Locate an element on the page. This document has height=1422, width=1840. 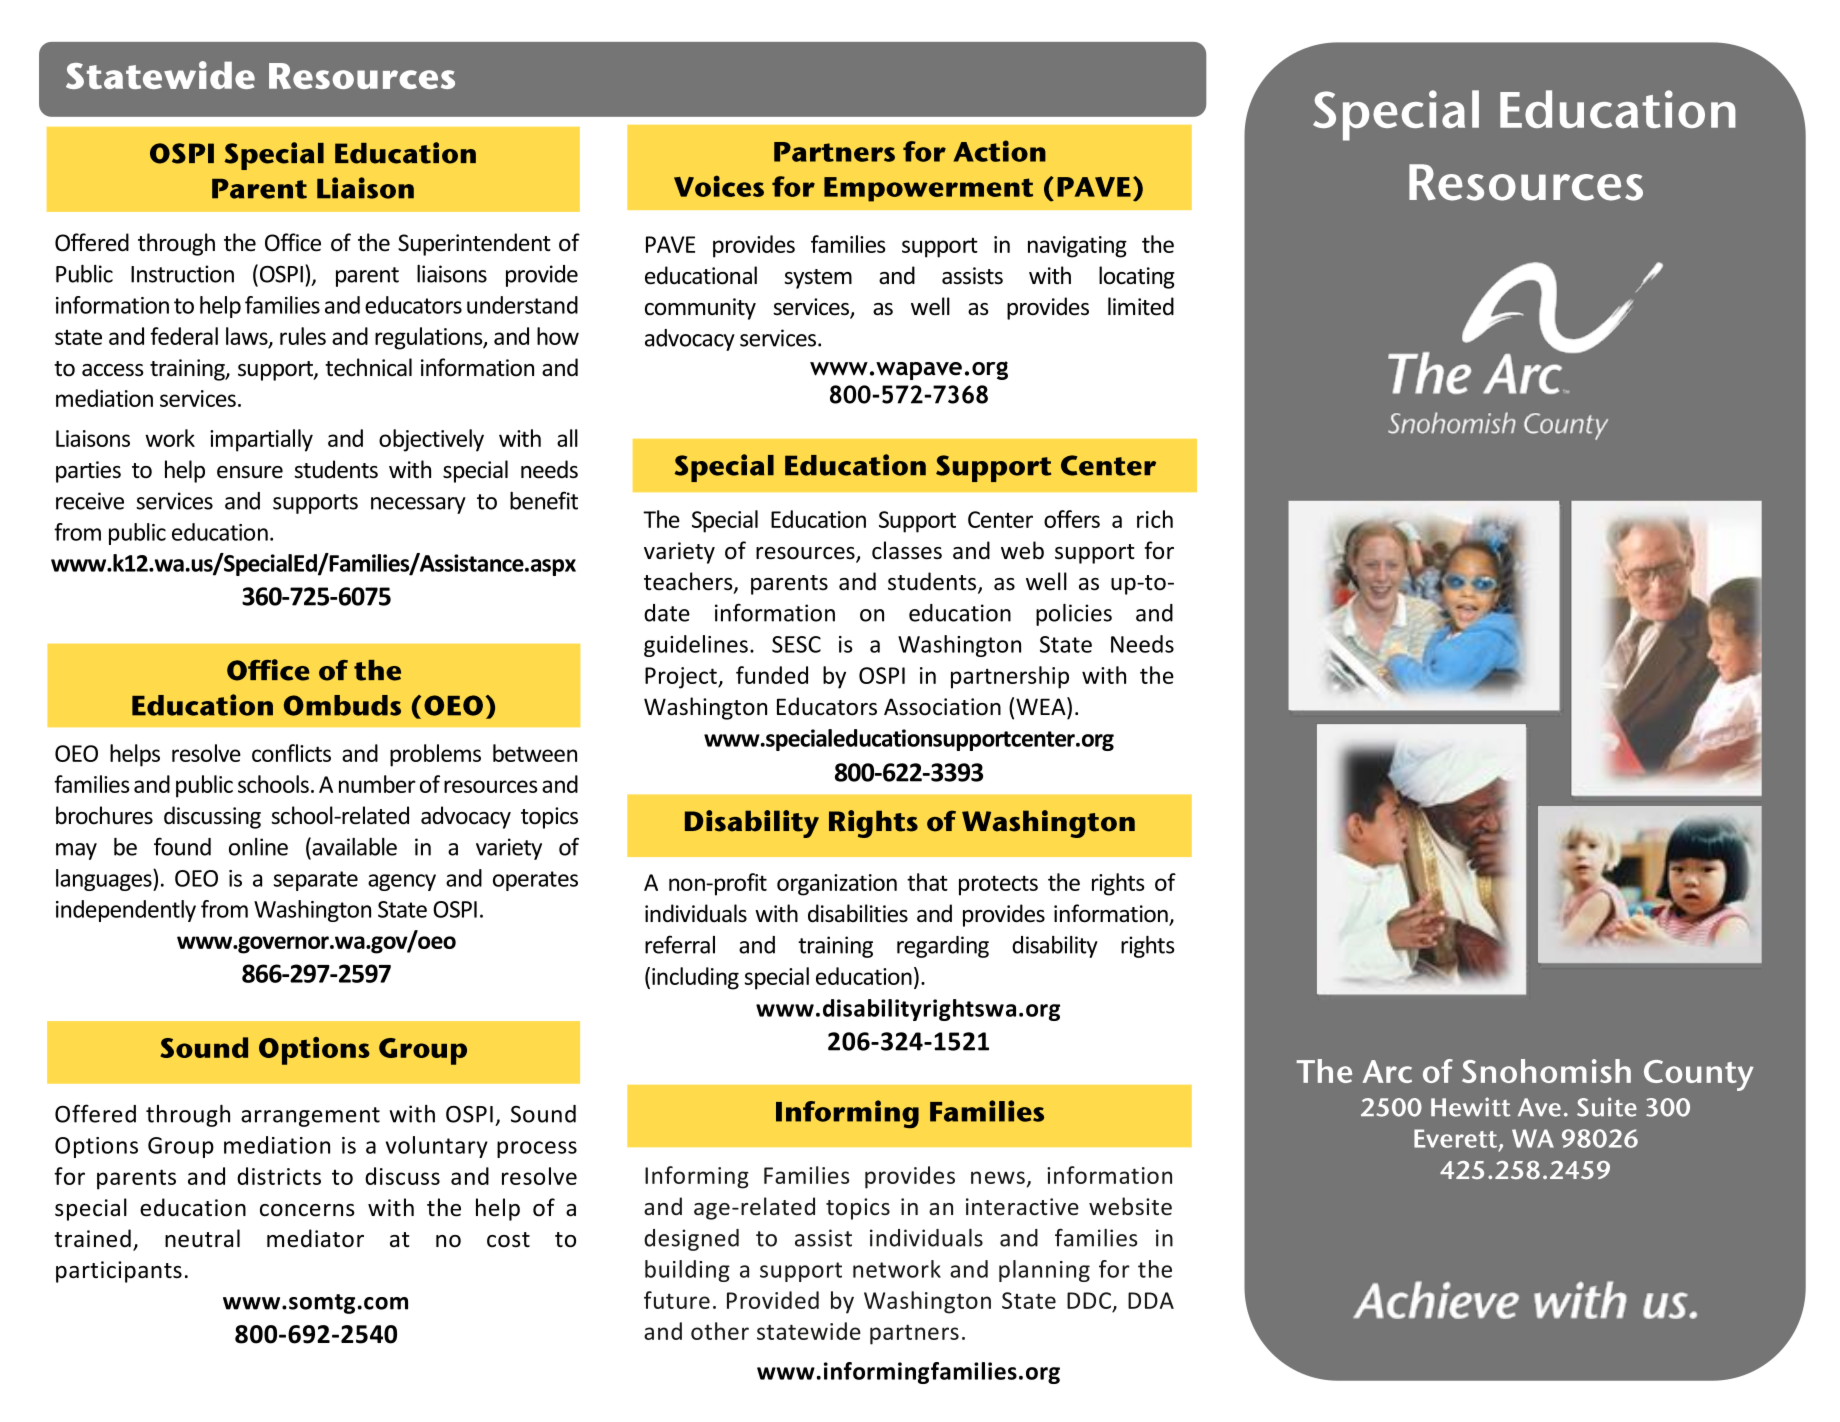
arrangement is located at coordinates (310, 1117).
